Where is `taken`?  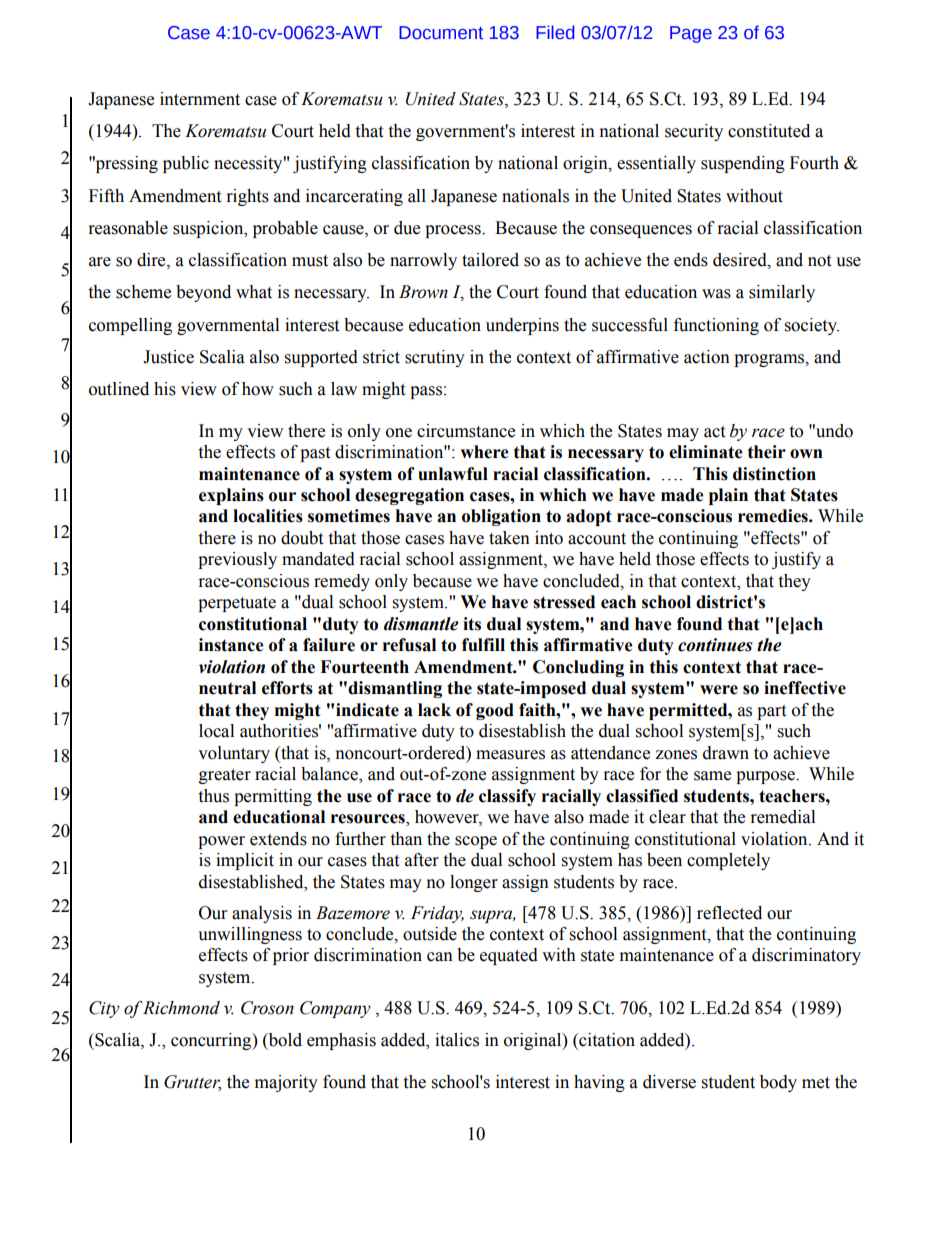
taken is located at coordinates (509, 538).
